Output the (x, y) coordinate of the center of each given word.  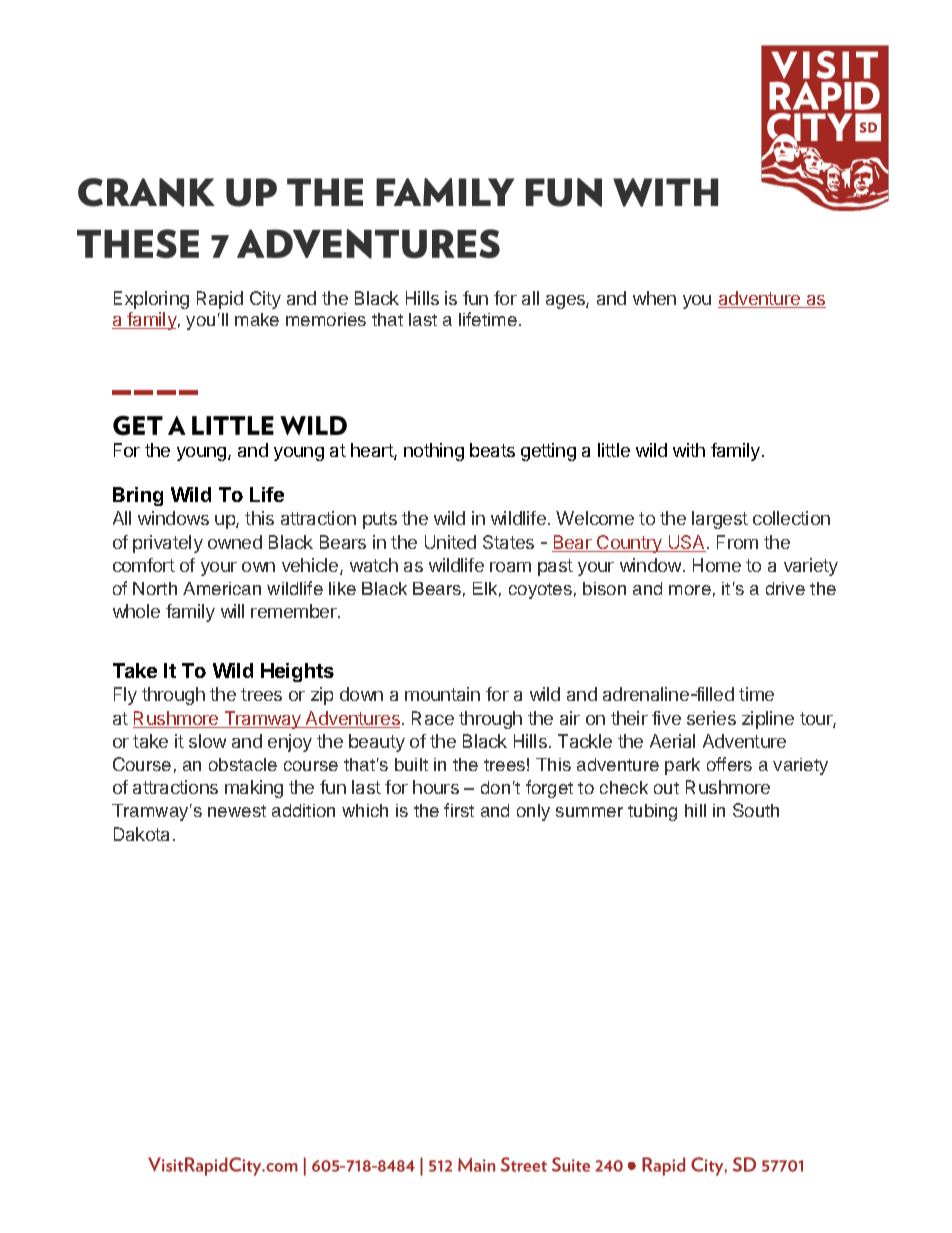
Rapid (220, 300)
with (689, 450)
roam (510, 567)
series (711, 718)
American (222, 588)
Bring (138, 496)
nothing (434, 452)
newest (237, 811)
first (459, 810)
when (654, 298)
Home (717, 565)
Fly (125, 696)
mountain (442, 694)
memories (326, 319)
